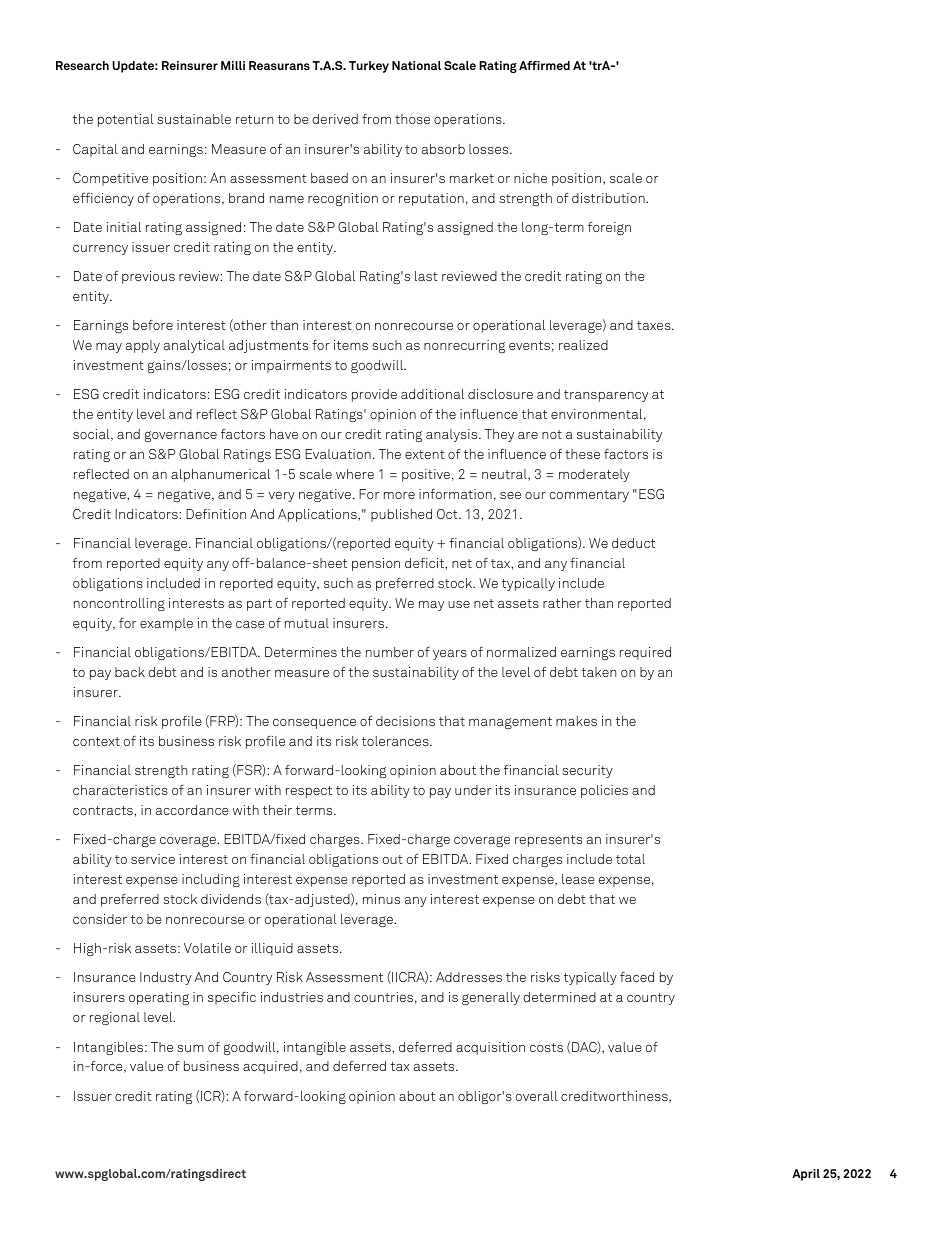 This screenshot has width=952, height=1233. What do you see at coordinates (448, 514) in the screenshot?
I see `Oct` at bounding box center [448, 514].
